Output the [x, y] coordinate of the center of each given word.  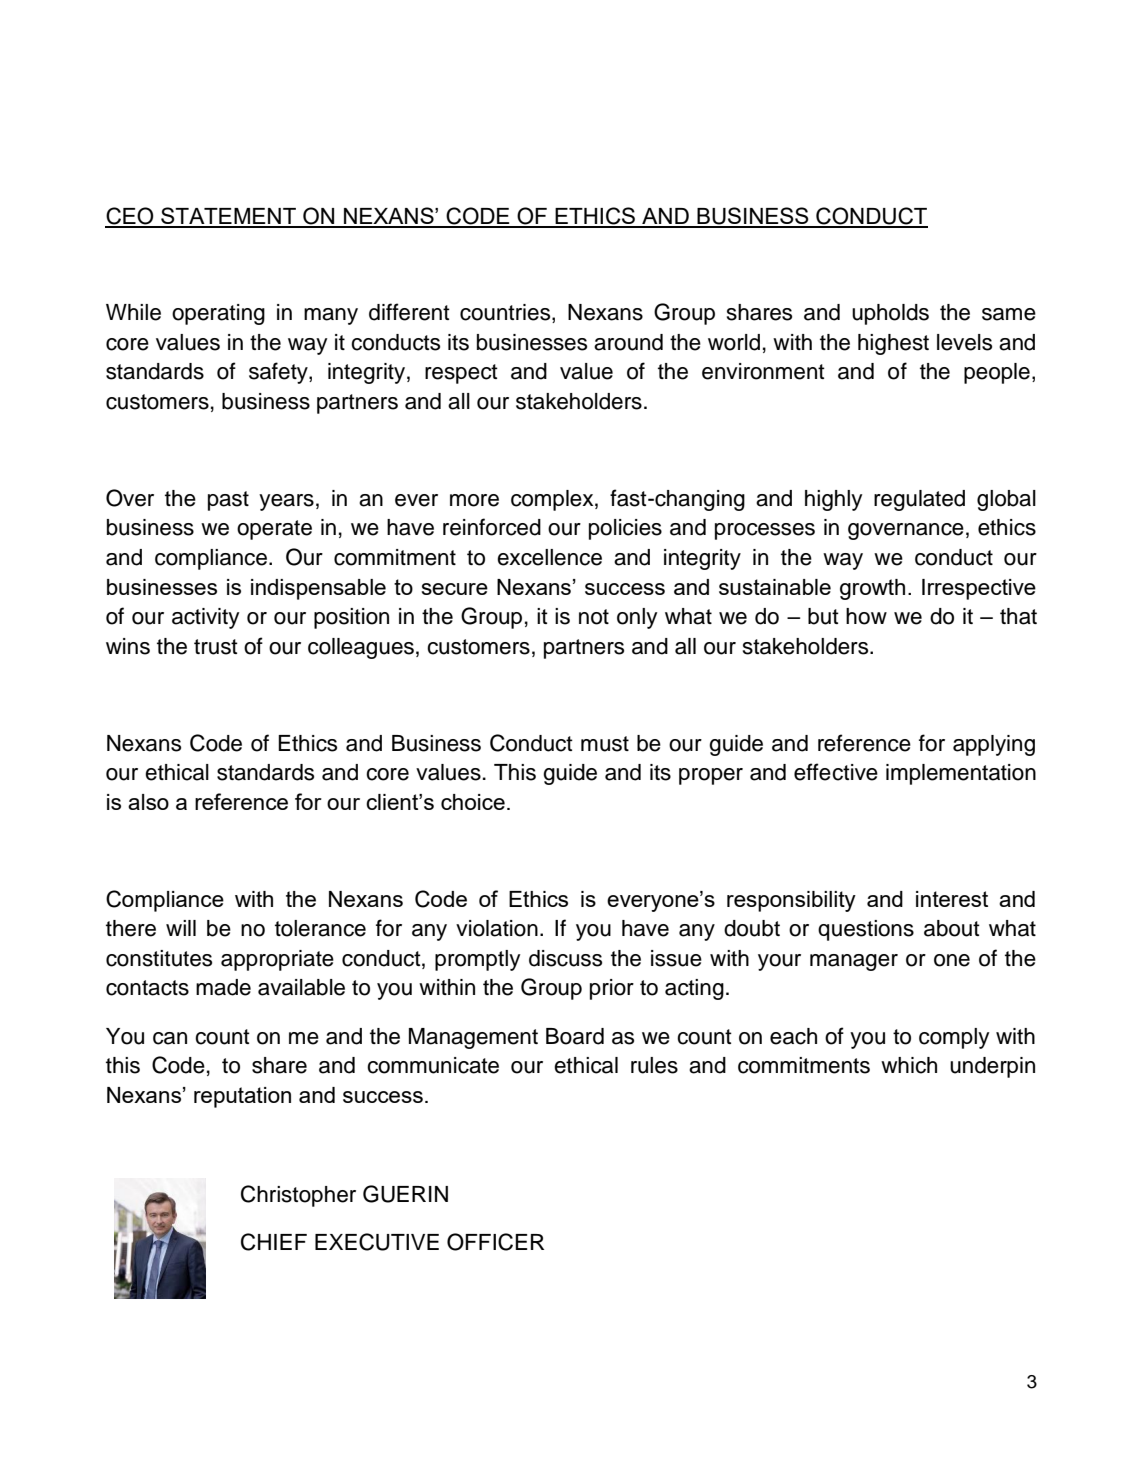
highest [893, 344]
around [628, 342]
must [605, 744]
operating [218, 314]
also [148, 802]
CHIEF [274, 1242]
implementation [961, 774]
